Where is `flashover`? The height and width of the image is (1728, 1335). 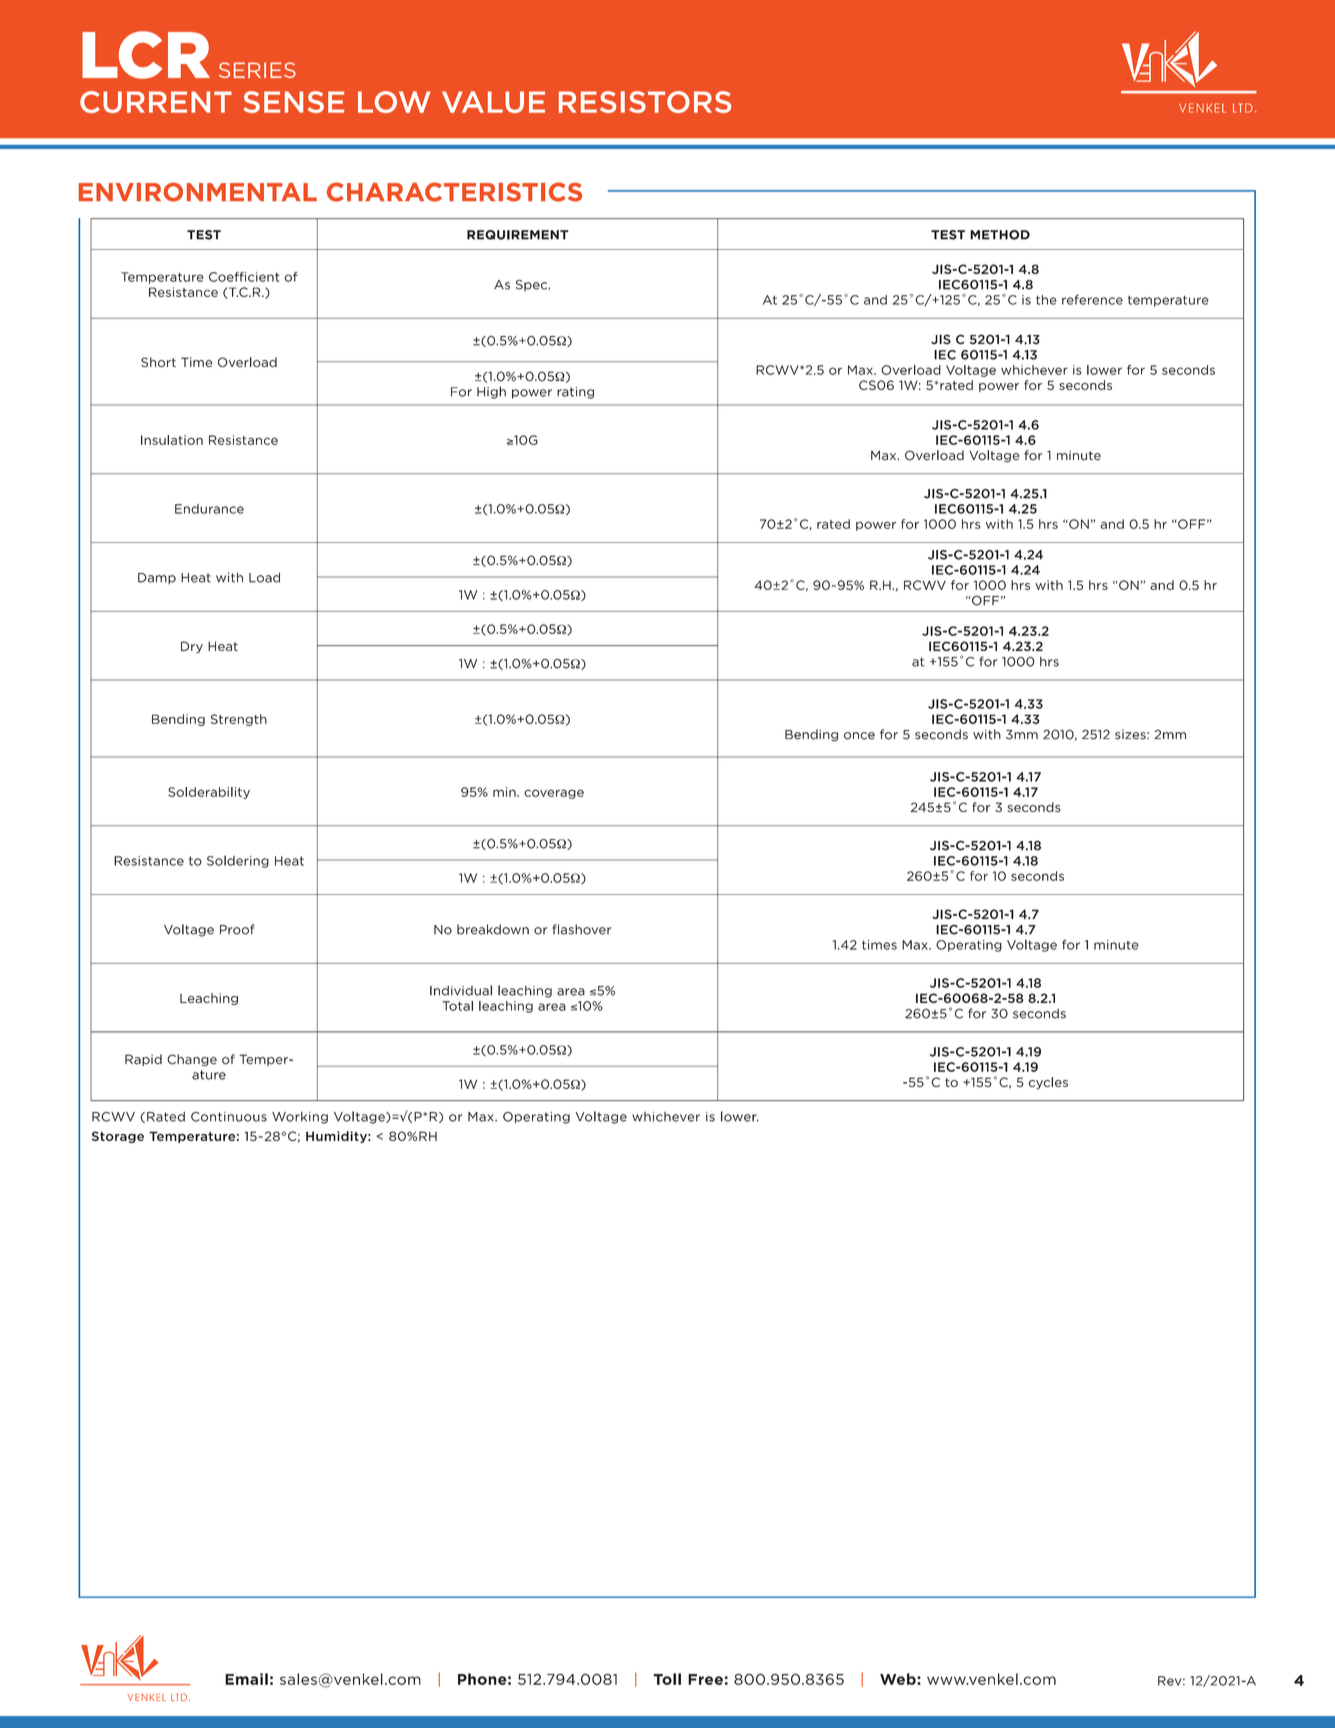 flashover is located at coordinates (581, 929).
